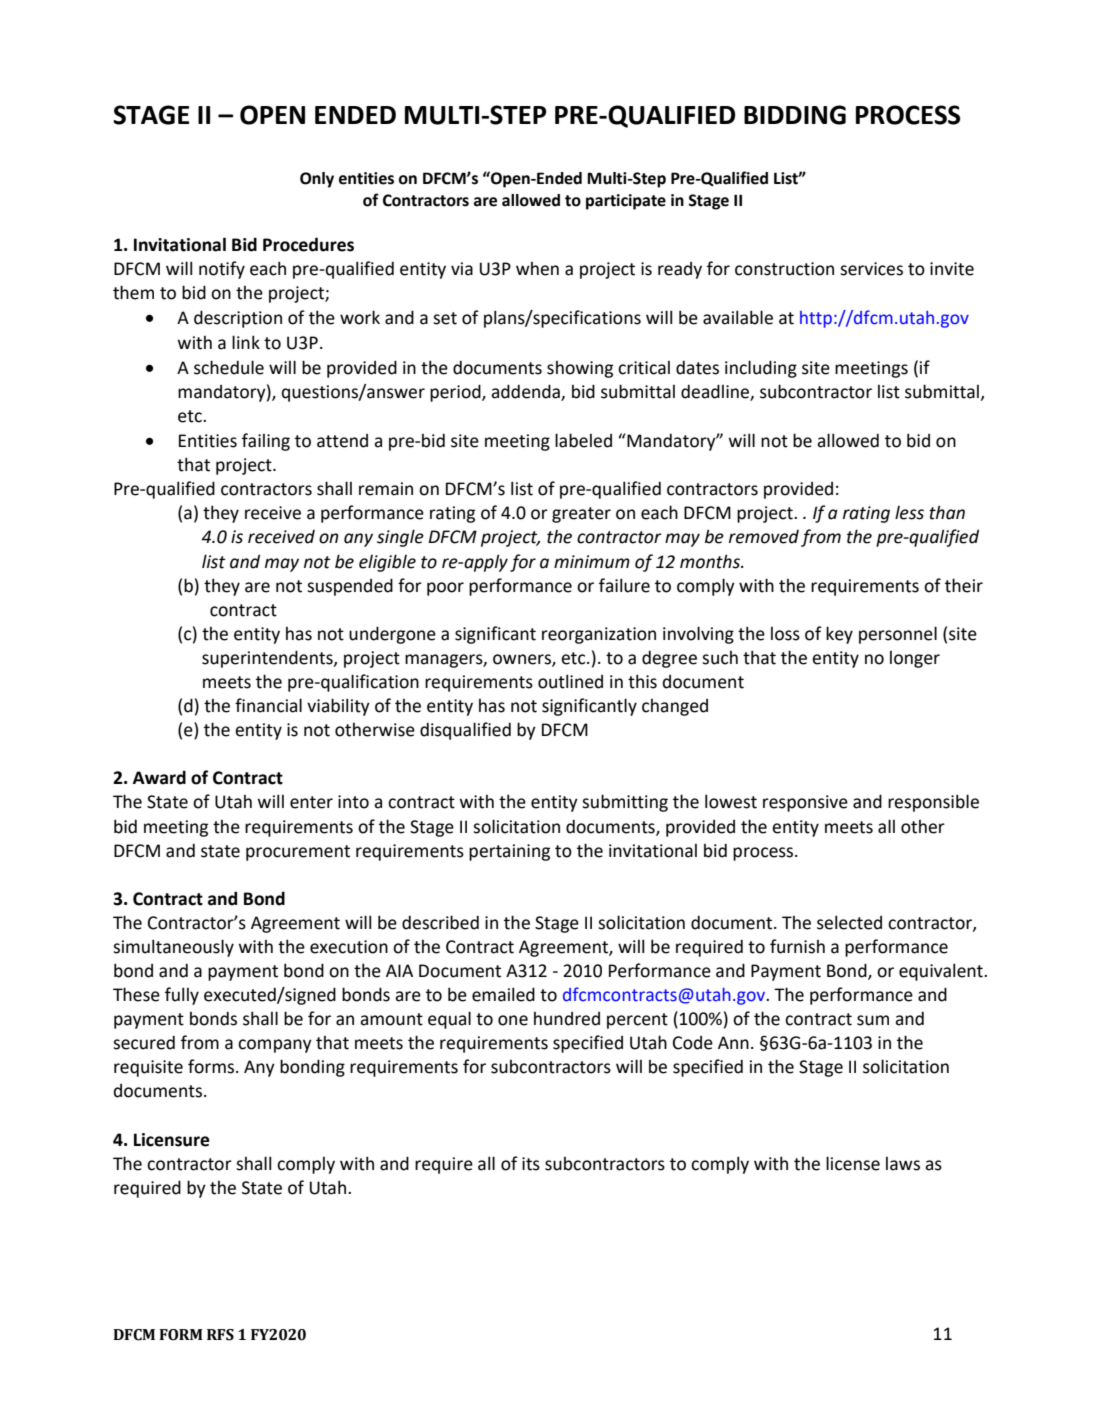  Describe the element at coordinates (268, 659) in the screenshot. I see `superintendents` at that location.
